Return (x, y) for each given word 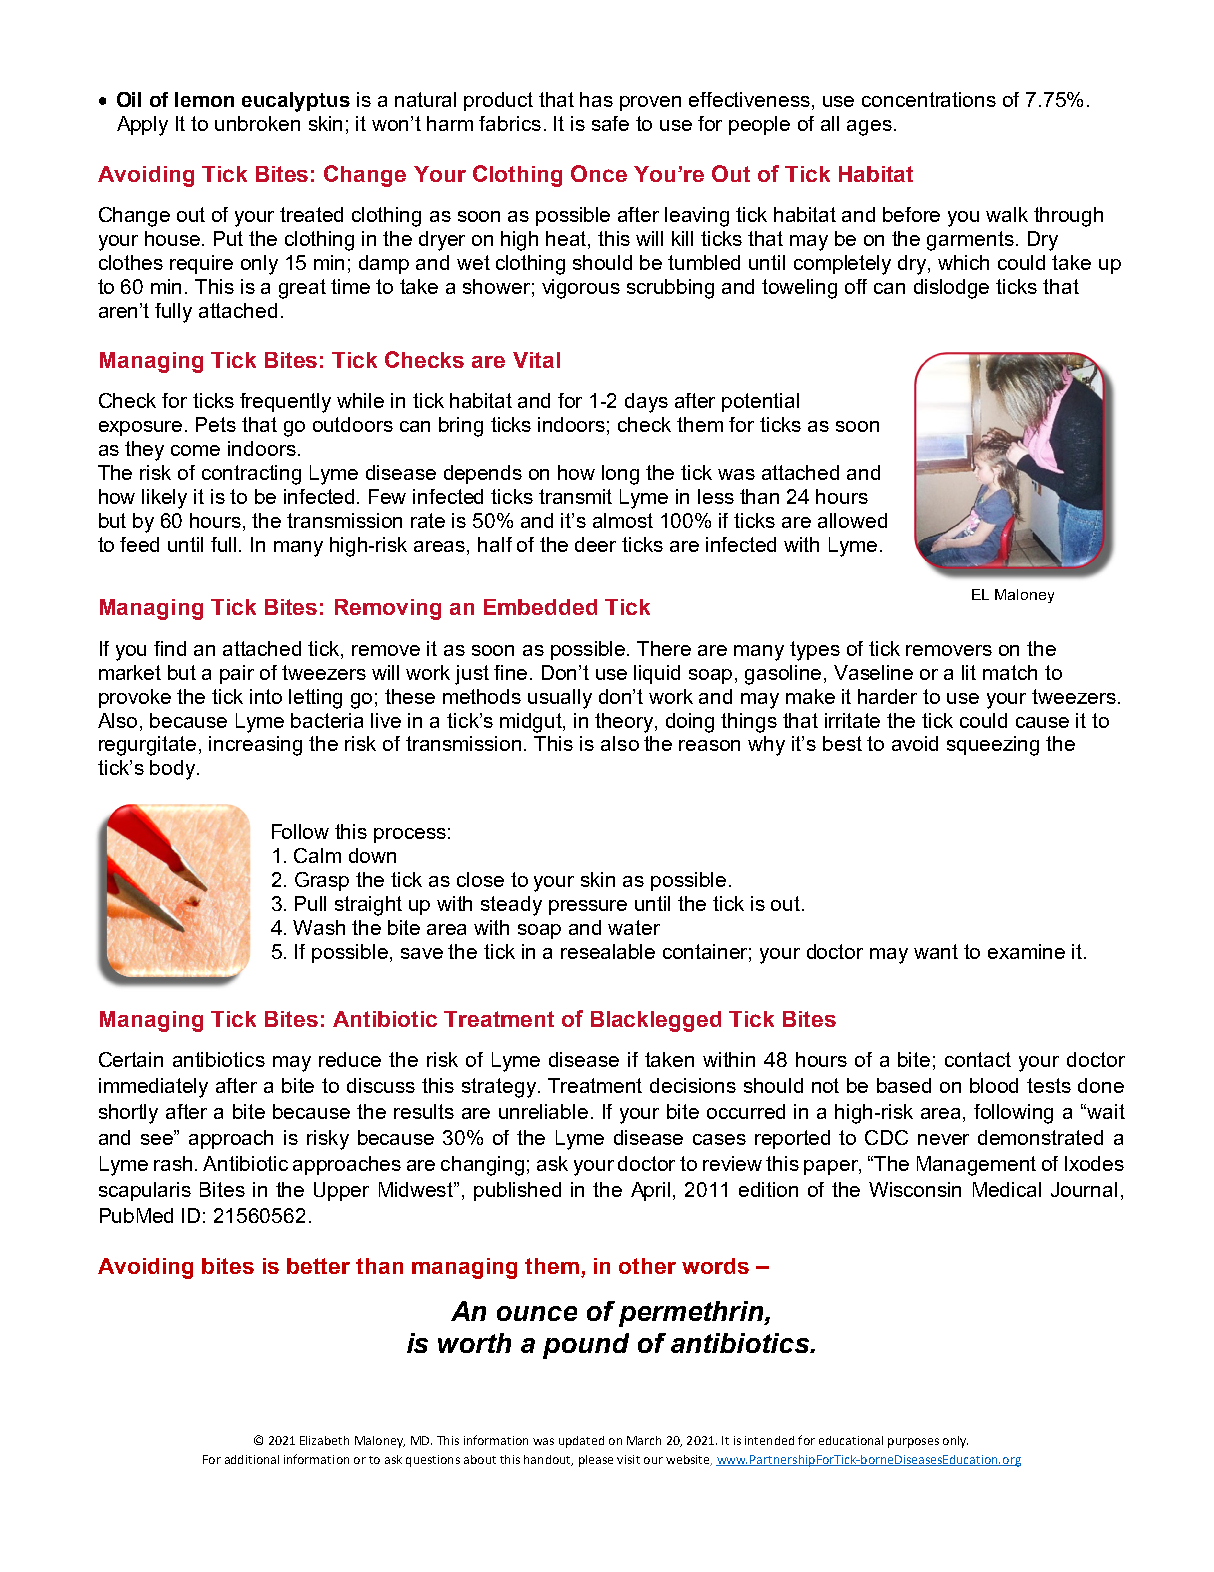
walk (1007, 214)
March (644, 1440)
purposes (913, 1443)
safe (610, 123)
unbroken (257, 123)
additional (252, 1459)
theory (625, 723)
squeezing (993, 746)
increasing (255, 746)
